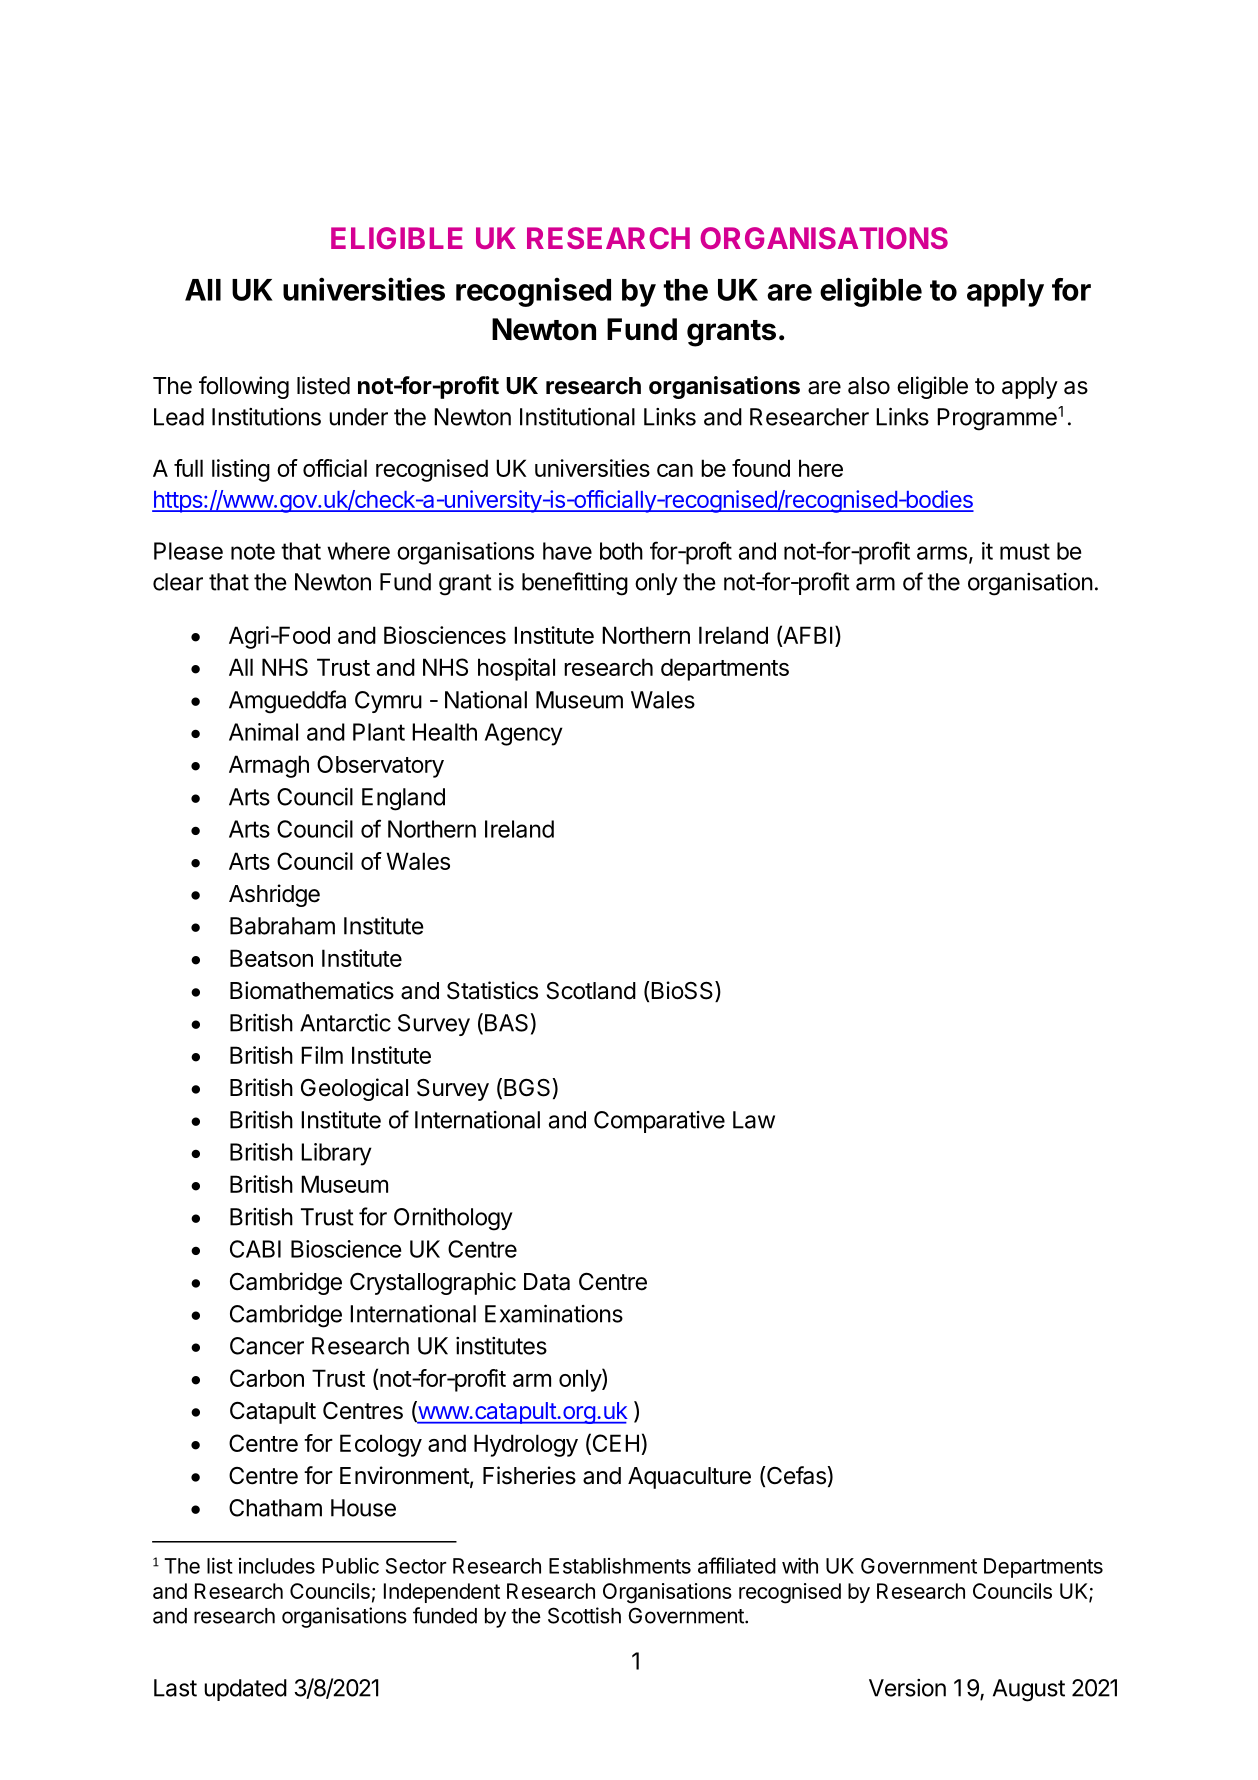 The width and height of the screenshot is (1258, 1780). I want to click on also, so click(869, 386).
